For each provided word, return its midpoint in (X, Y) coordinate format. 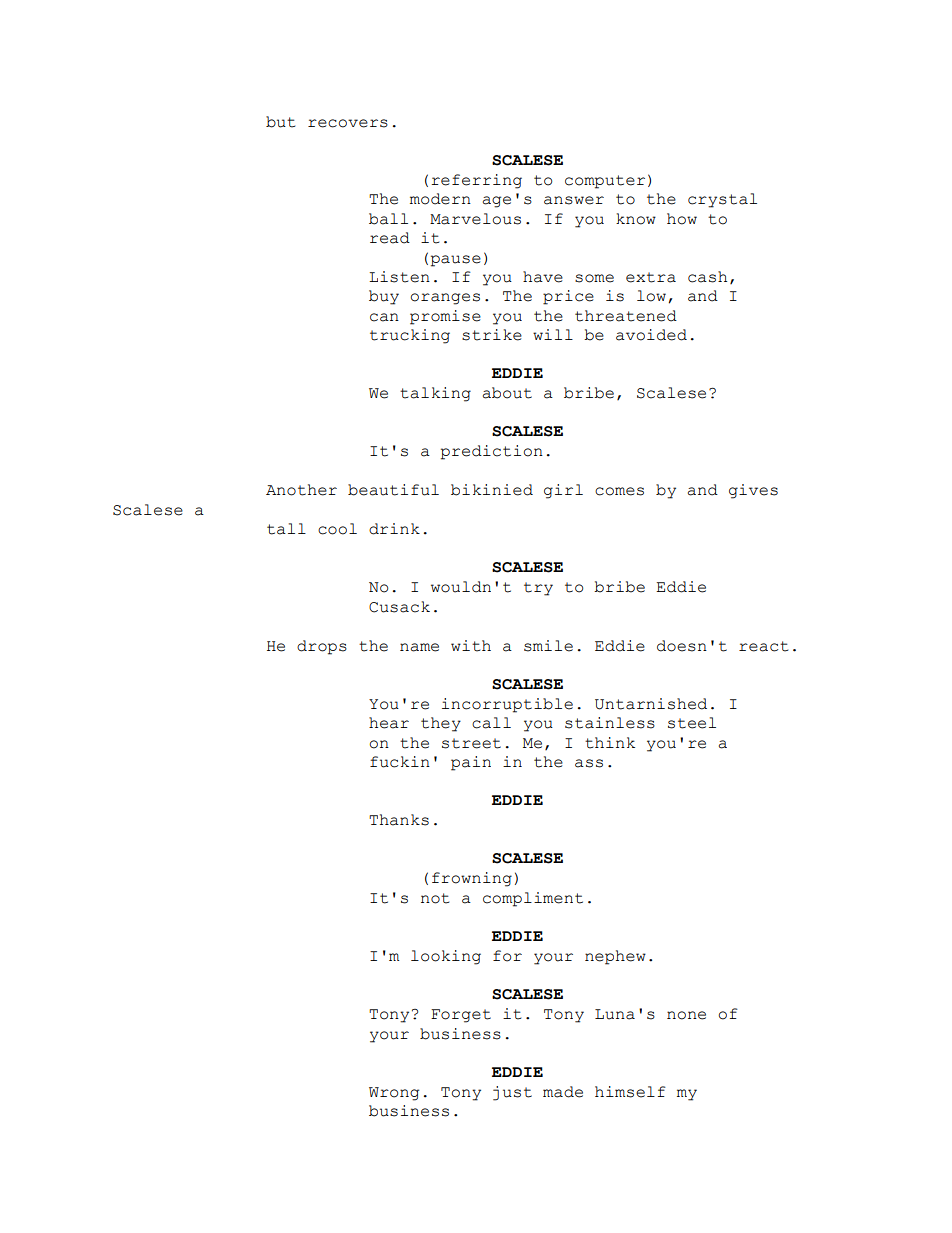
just (512, 1093)
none (686, 1015)
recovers (348, 123)
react (763, 646)
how (682, 219)
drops (322, 647)
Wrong (394, 1094)
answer (574, 200)
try (538, 589)
